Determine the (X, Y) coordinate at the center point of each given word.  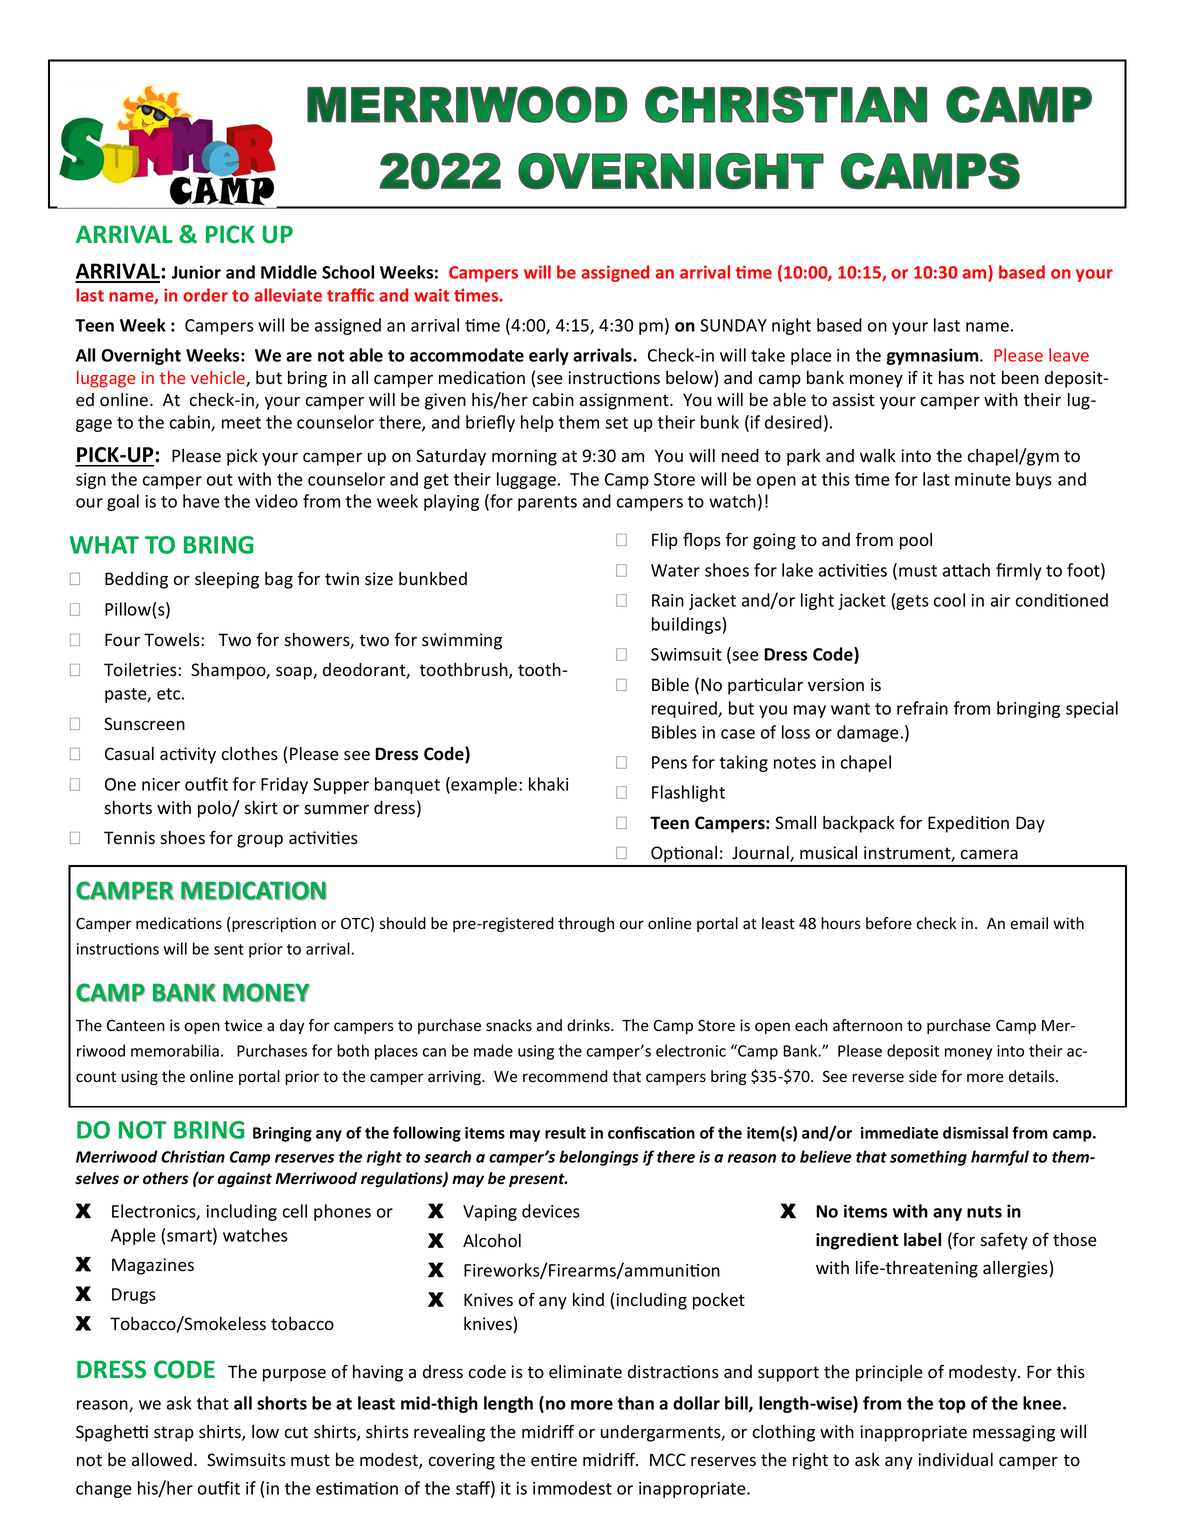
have (201, 501)
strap (174, 1434)
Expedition (968, 824)
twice (243, 1025)
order (205, 295)
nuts (984, 1212)
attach (966, 570)
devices (551, 1211)
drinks (589, 1025)
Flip (665, 541)
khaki (548, 784)
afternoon (867, 1025)
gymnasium (933, 356)
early (549, 356)
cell (295, 1211)
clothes (250, 754)
